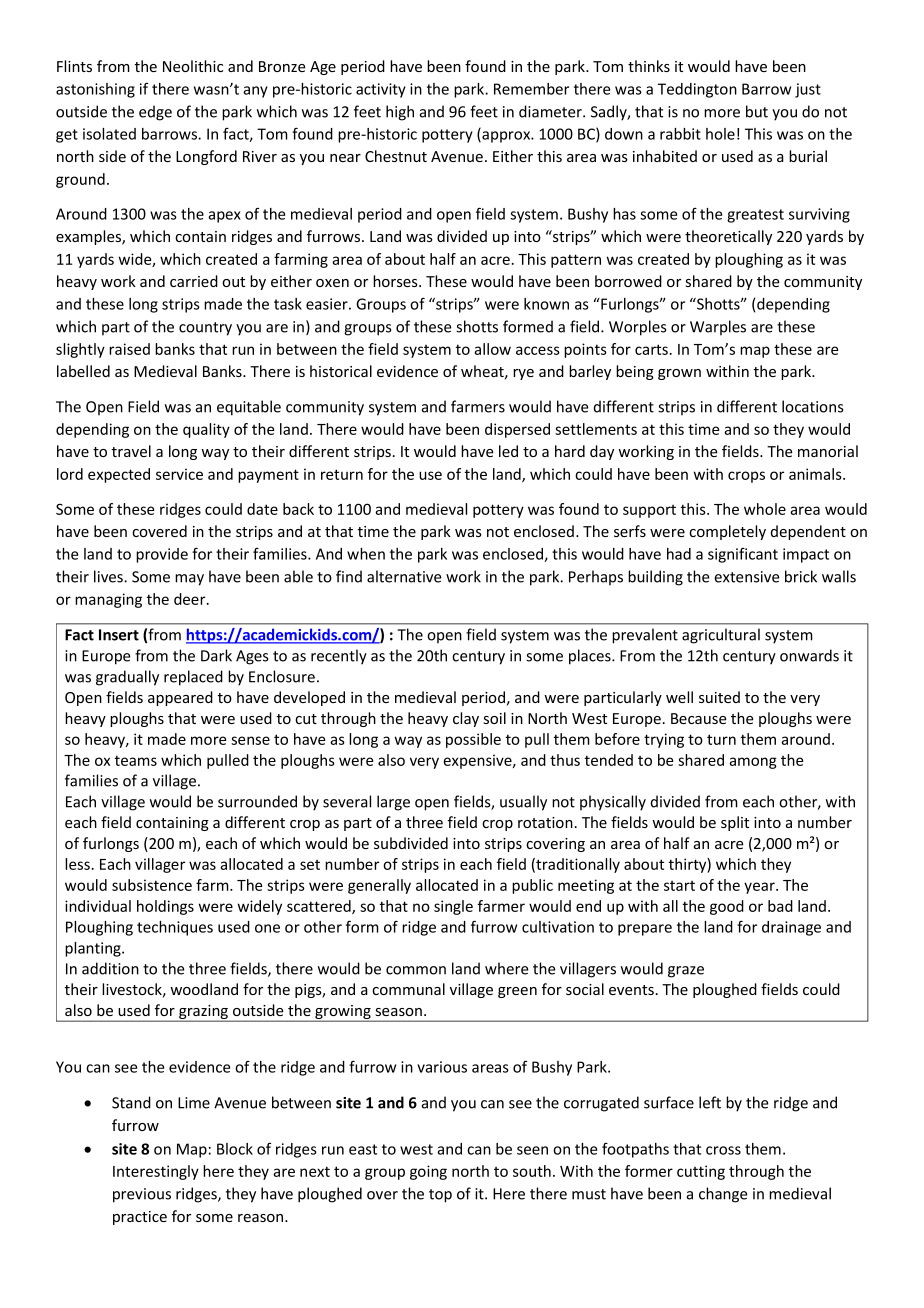 This screenshot has width=924, height=1308. What do you see at coordinates (757, 111) in the screenshot?
I see `but` at bounding box center [757, 111].
